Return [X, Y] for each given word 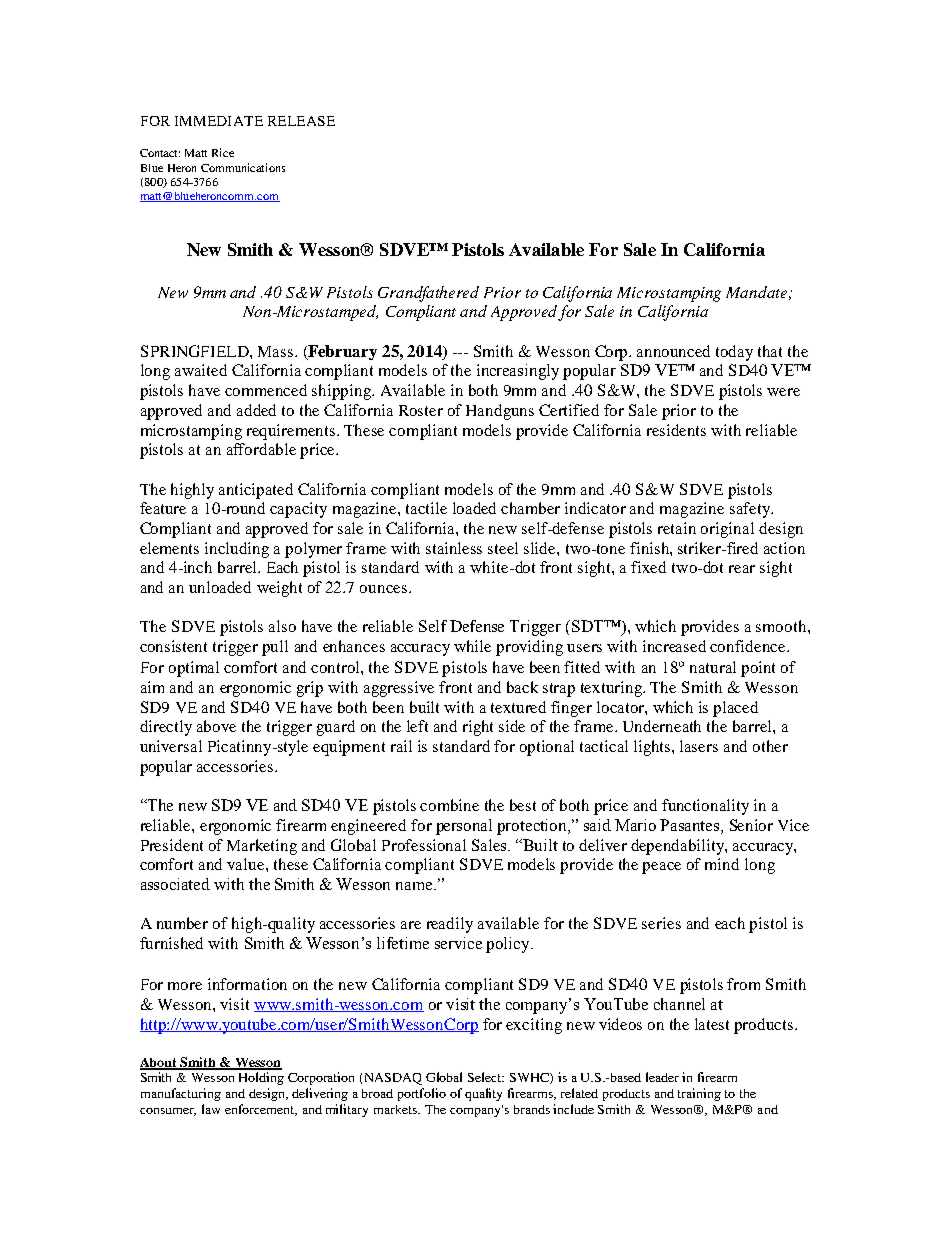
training [699, 1094]
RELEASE [301, 121]
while [472, 646]
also [282, 626]
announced [673, 351]
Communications [243, 167]
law [211, 1109]
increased [674, 646]
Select [486, 1077]
